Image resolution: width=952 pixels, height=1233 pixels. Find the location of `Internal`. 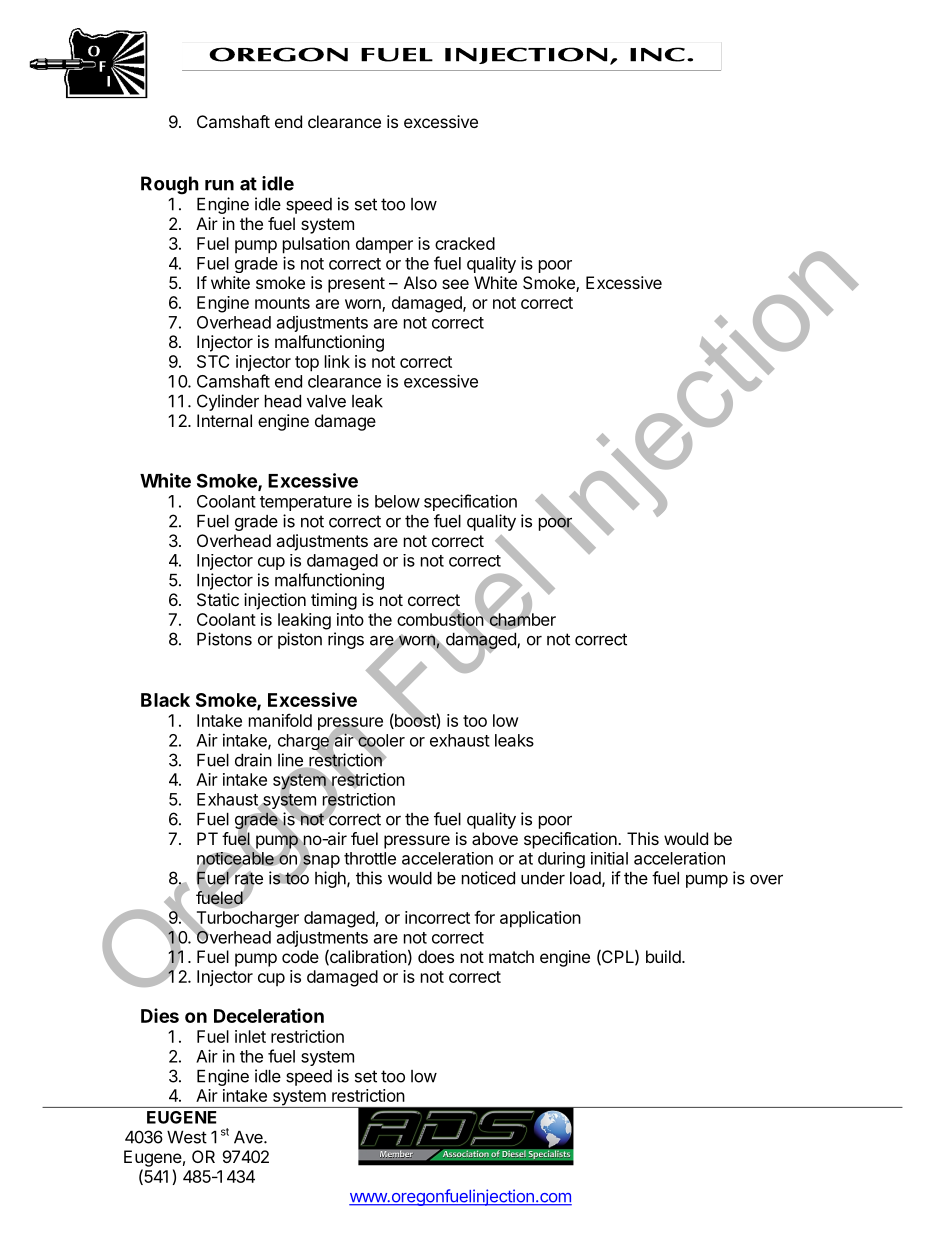

Internal is located at coordinates (224, 420).
